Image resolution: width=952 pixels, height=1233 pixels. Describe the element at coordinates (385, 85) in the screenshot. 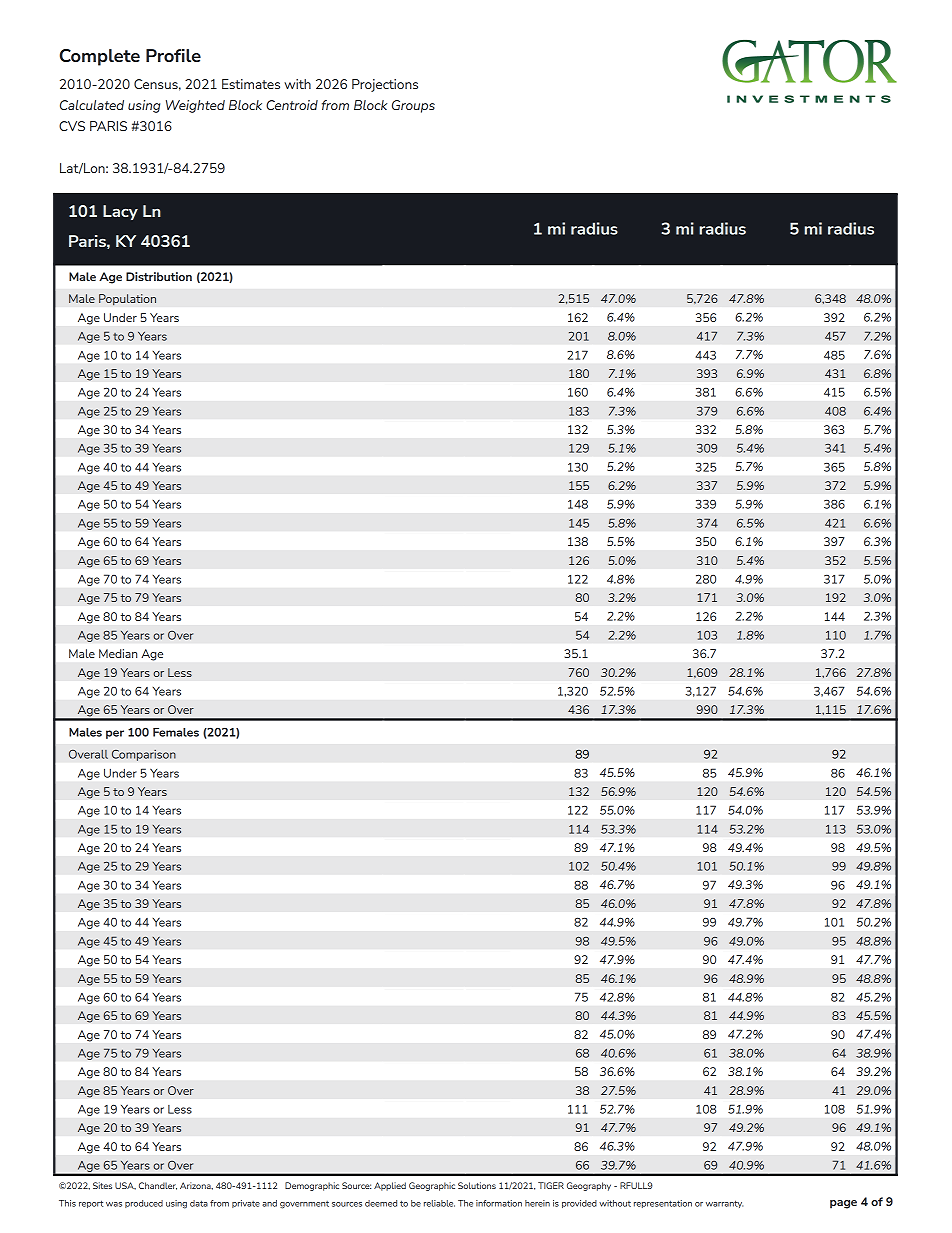

I see `Projections` at that location.
